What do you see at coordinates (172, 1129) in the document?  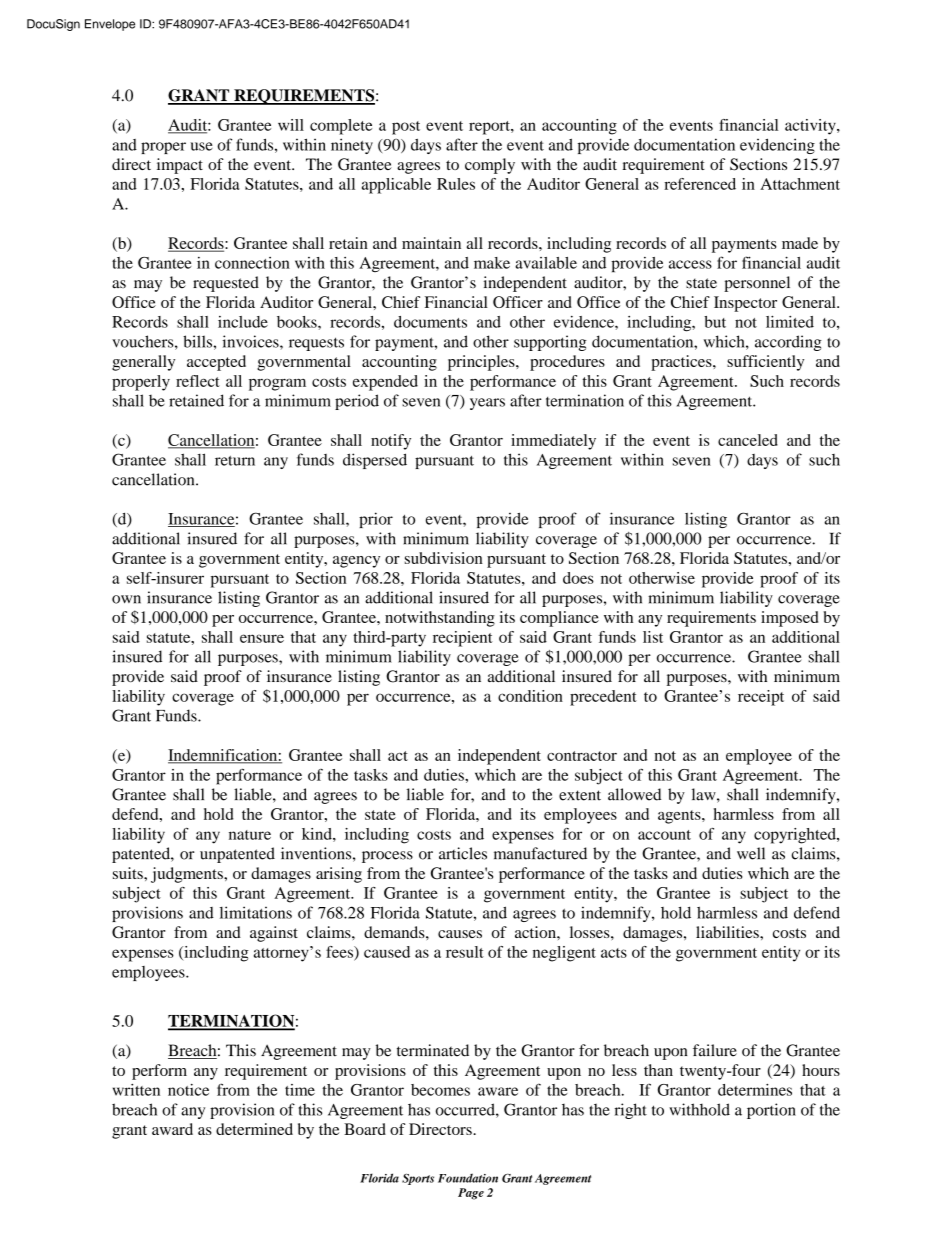 I see `award` at bounding box center [172, 1129].
